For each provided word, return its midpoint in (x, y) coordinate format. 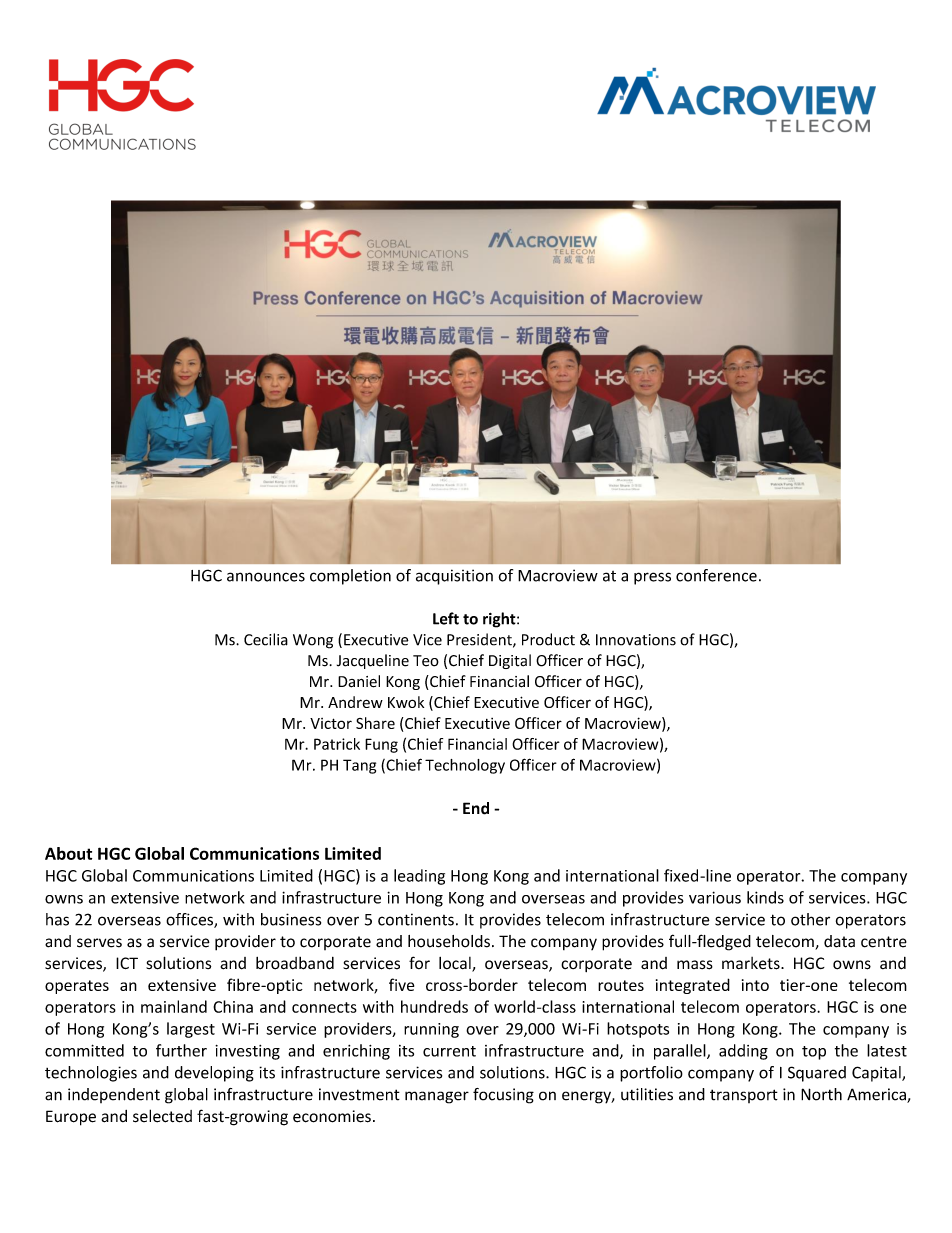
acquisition (454, 577)
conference (716, 575)
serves (99, 943)
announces (266, 577)
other (810, 919)
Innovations (636, 640)
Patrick (337, 744)
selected (162, 1116)
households (449, 941)
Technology (465, 766)
